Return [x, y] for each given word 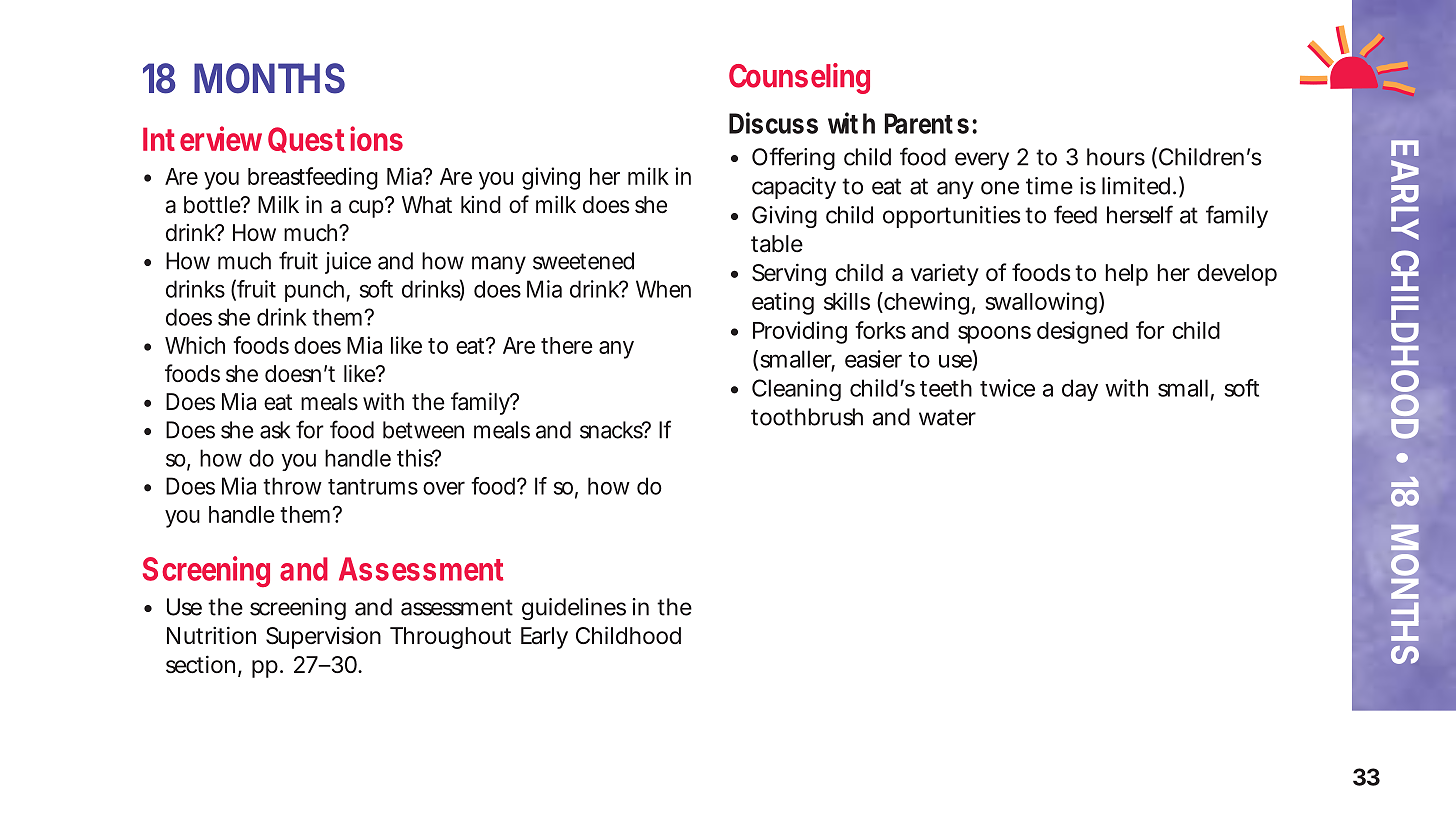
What [427, 205]
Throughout [450, 638]
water [947, 417]
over [444, 488]
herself [1140, 214]
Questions [335, 139]
